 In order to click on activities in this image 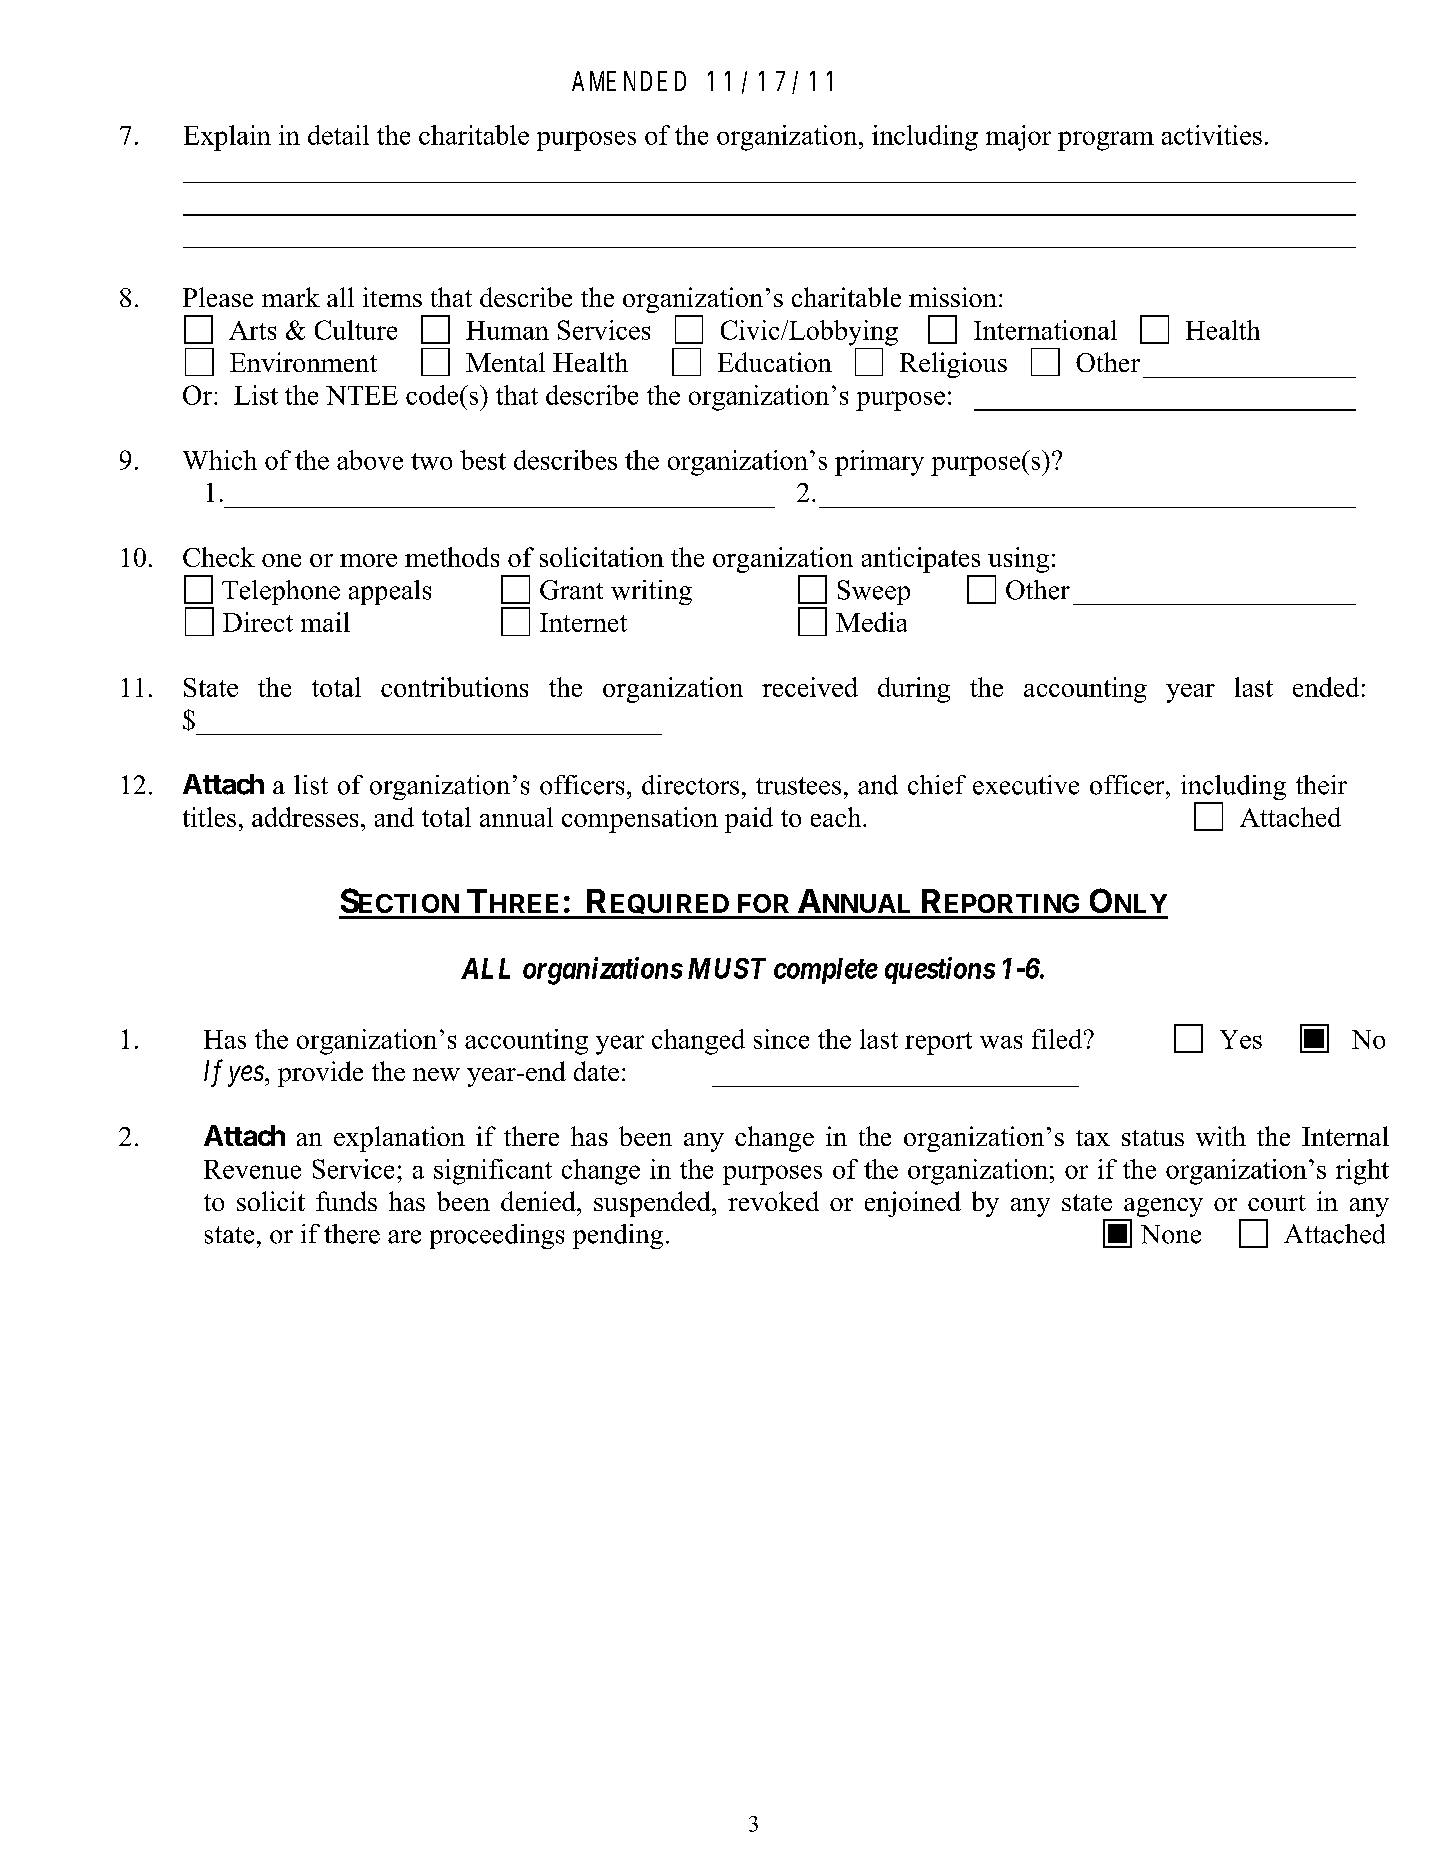, I will do `click(1212, 135)`.
